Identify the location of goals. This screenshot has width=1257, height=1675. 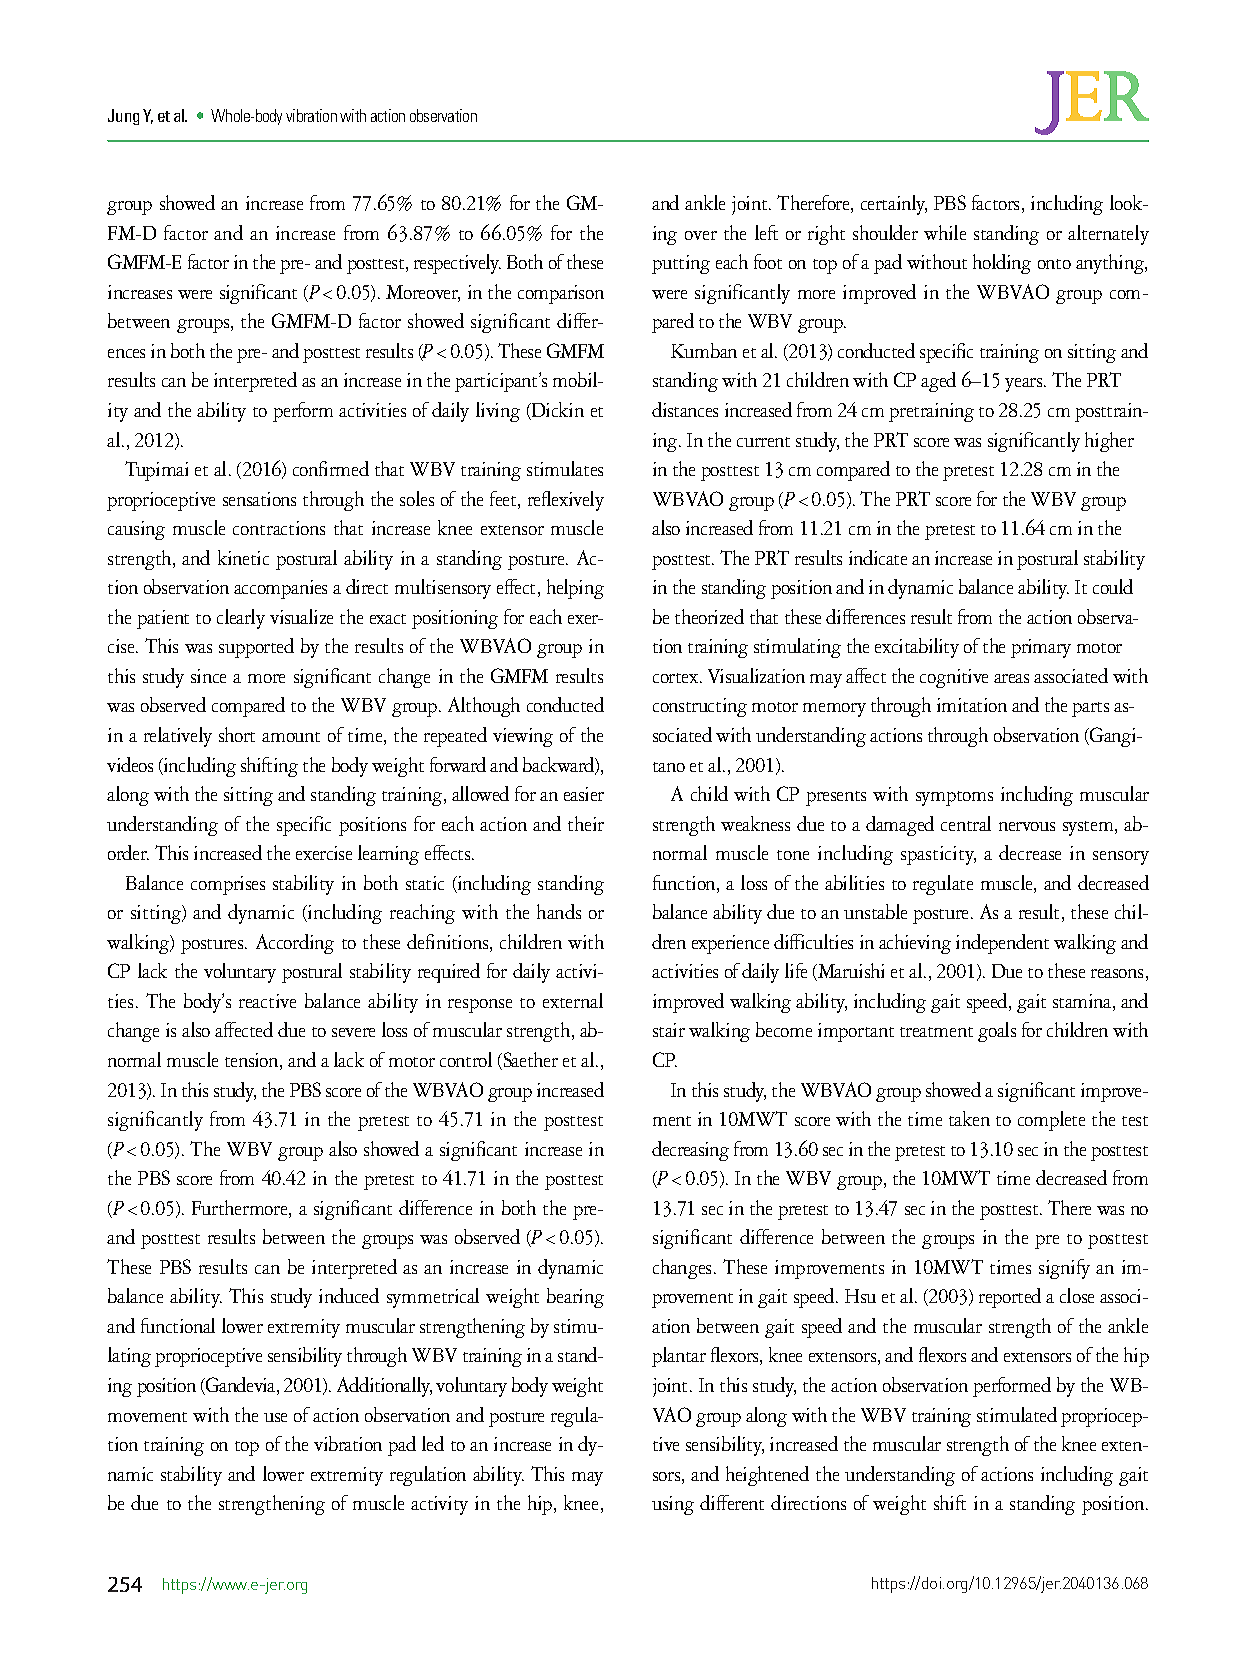
(997, 1032).
